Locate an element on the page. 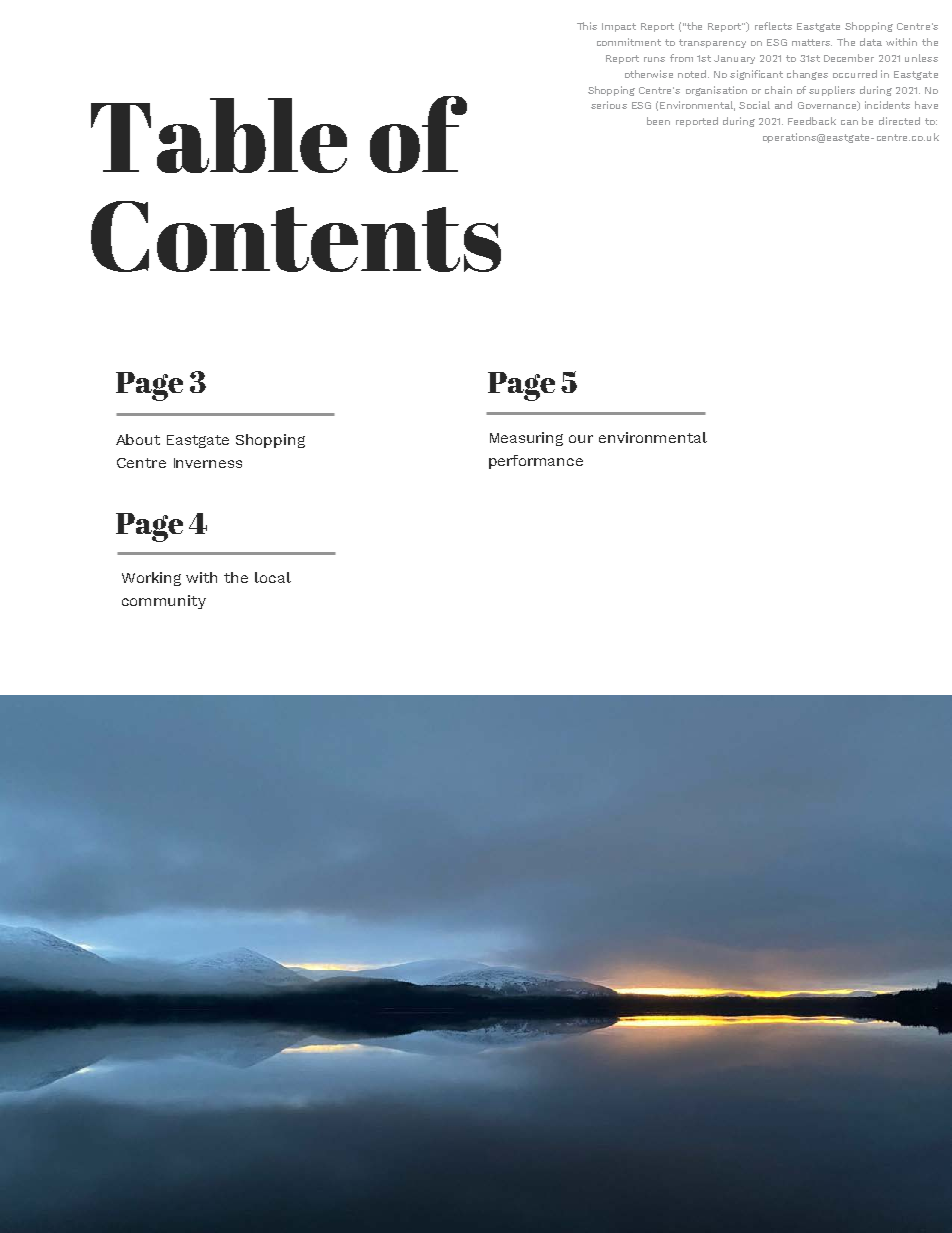  performance is located at coordinates (536, 462).
